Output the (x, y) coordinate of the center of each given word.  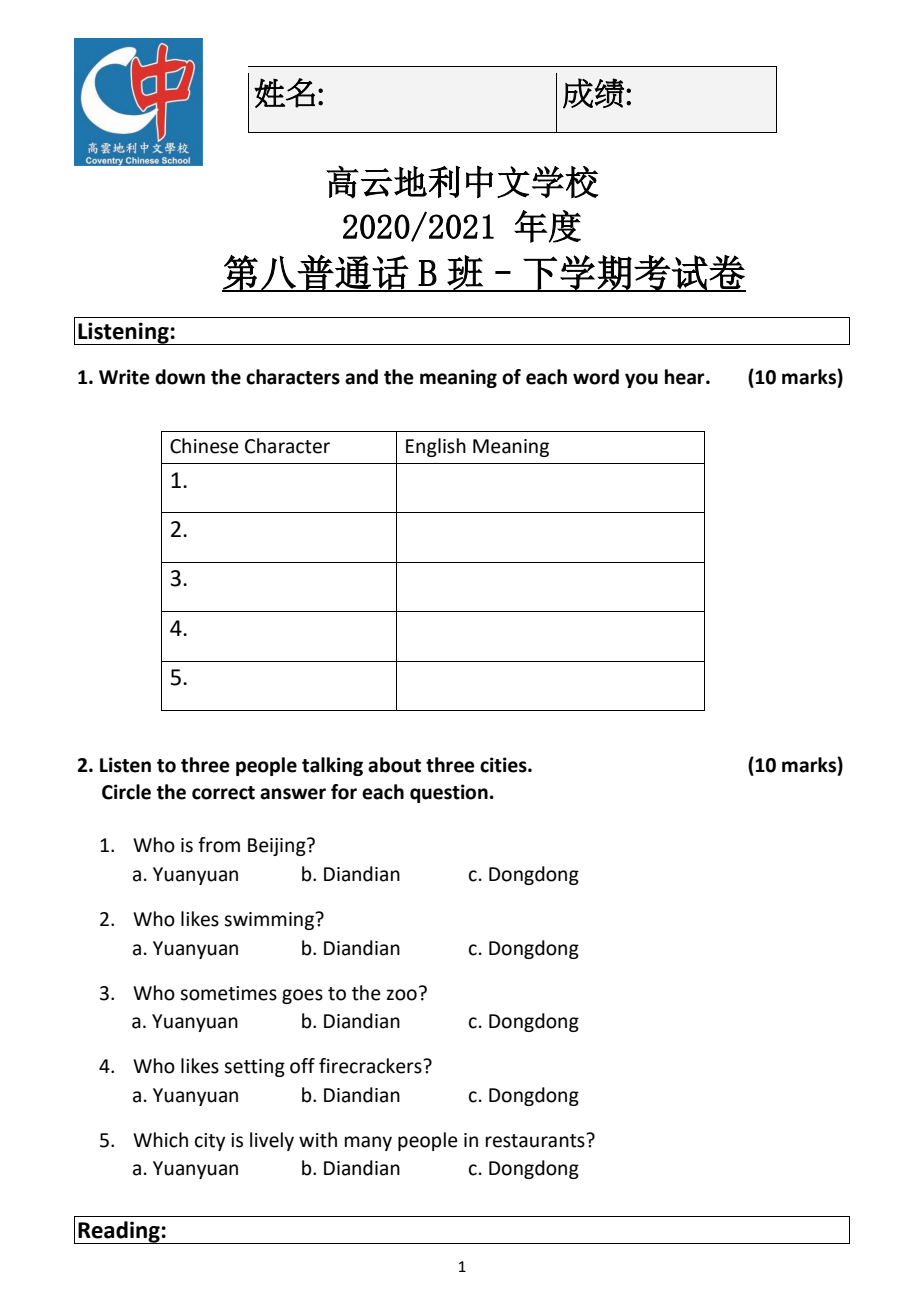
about (394, 765)
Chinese (204, 446)
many (368, 1143)
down (180, 377)
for (344, 792)
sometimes (228, 993)
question (449, 793)
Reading (119, 1232)
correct (223, 793)
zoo (402, 995)
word (596, 377)
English (436, 447)
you (641, 380)
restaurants (536, 1140)
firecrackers (371, 1066)
